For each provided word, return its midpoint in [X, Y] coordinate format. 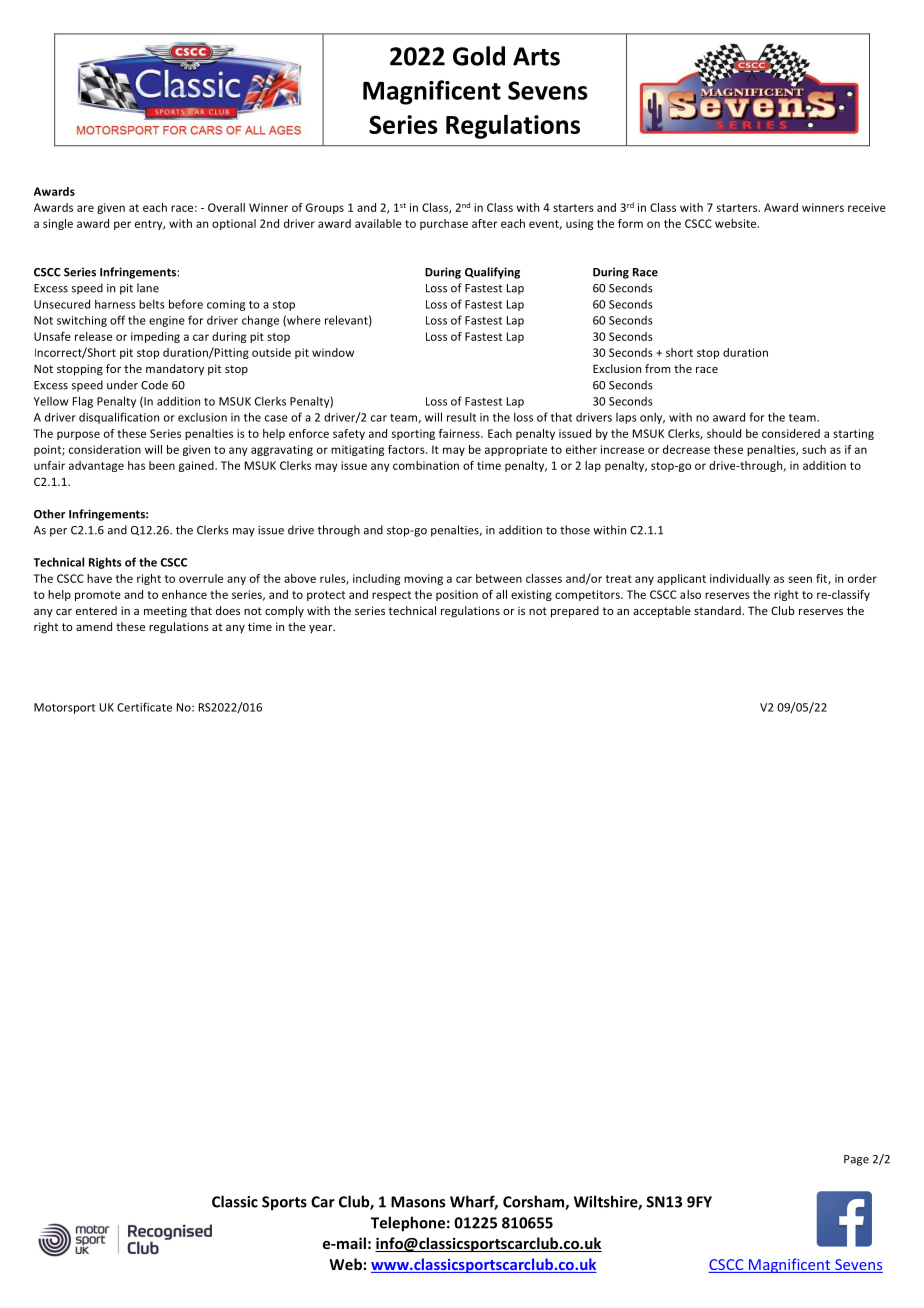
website [737, 223]
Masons [418, 1202]
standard [718, 610]
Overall [226, 207]
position [457, 595]
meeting [165, 612]
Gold [479, 56]
